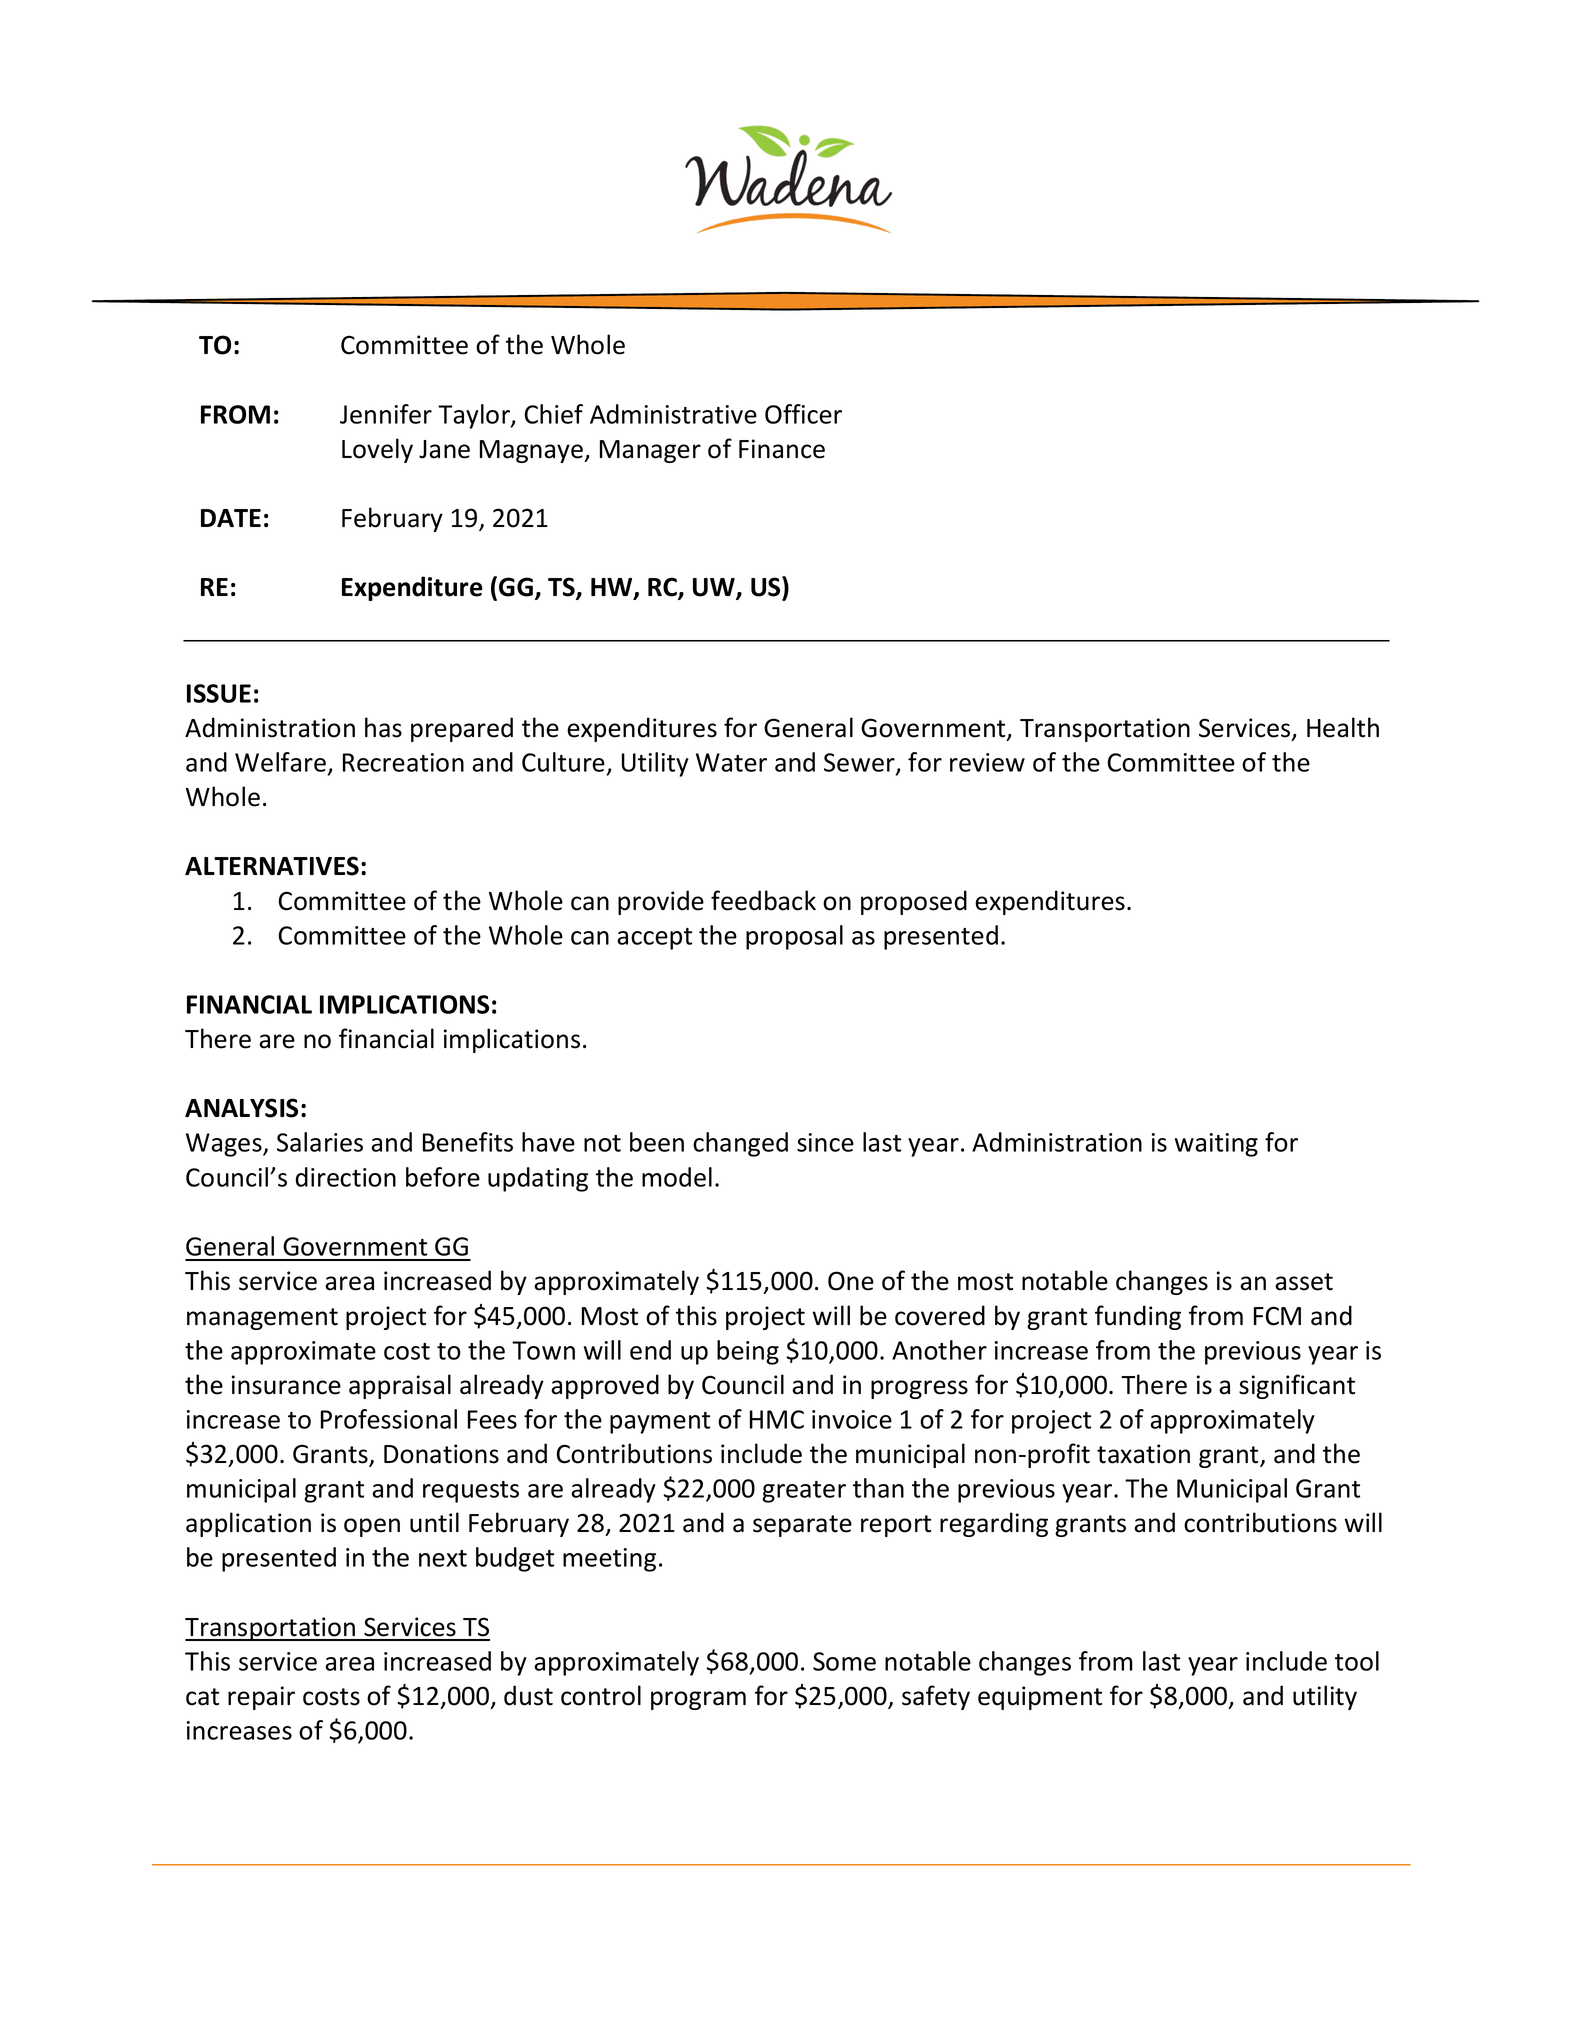 The height and width of the page is (2039, 1575). Describe the element at coordinates (1357, 1661) in the page. I see `tool` at that location.
